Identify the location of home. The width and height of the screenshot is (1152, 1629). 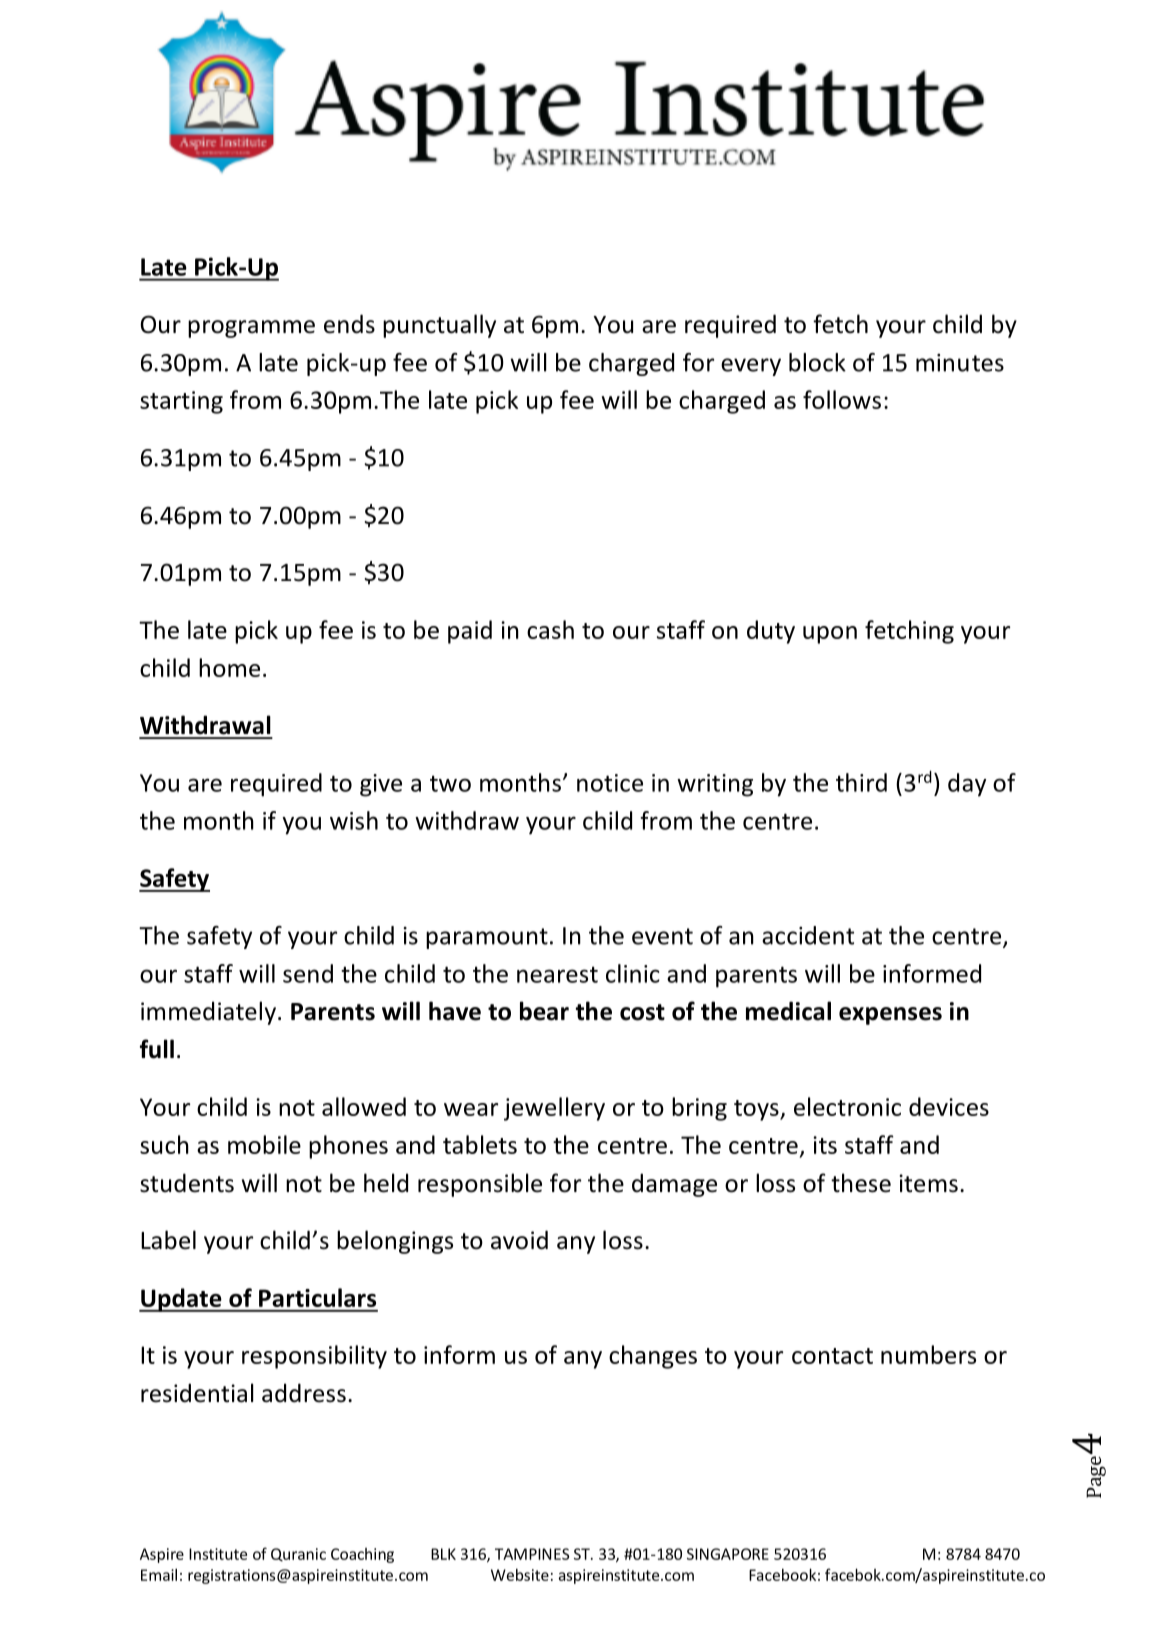
(229, 667).
